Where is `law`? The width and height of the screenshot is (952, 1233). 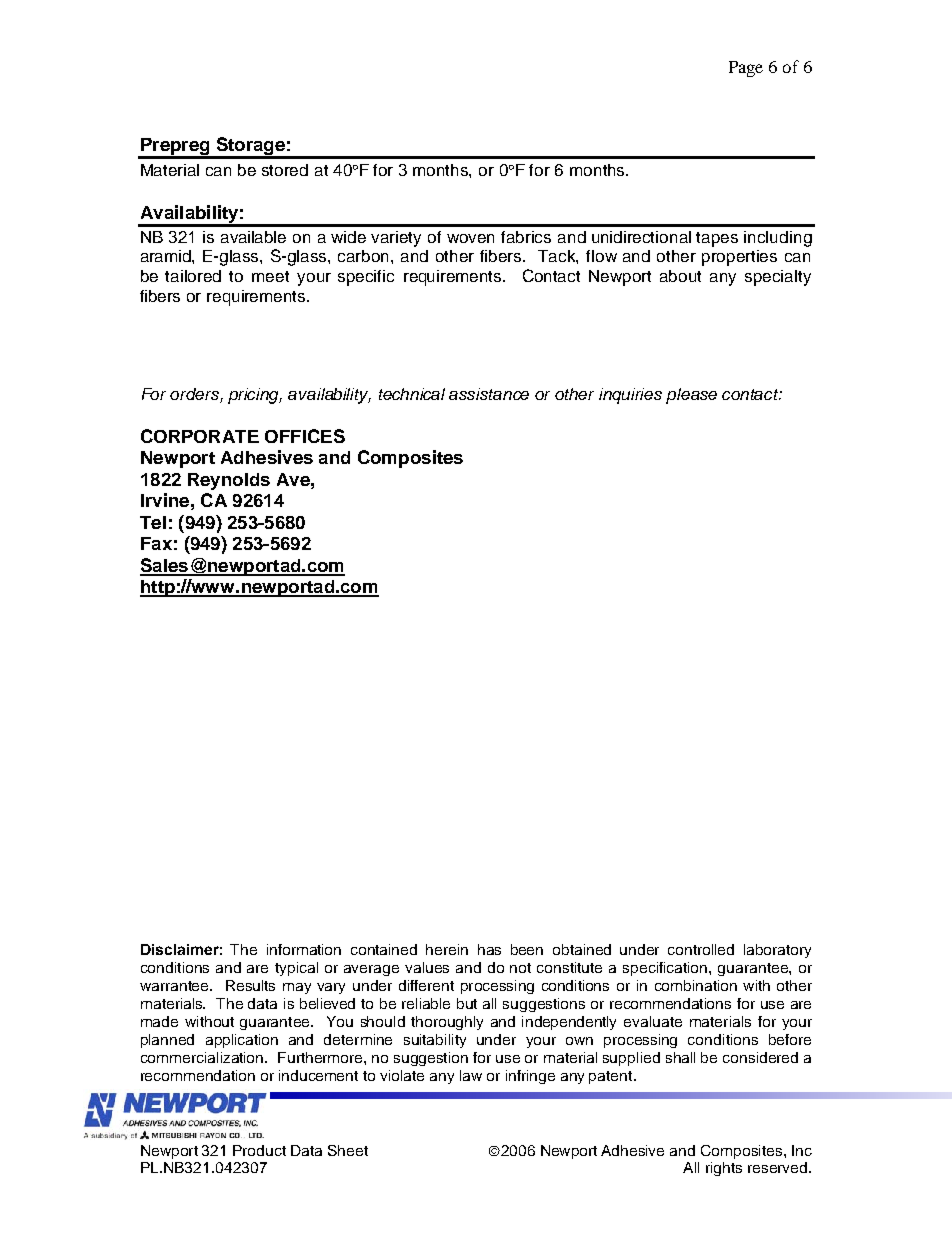
law is located at coordinates (471, 1075).
